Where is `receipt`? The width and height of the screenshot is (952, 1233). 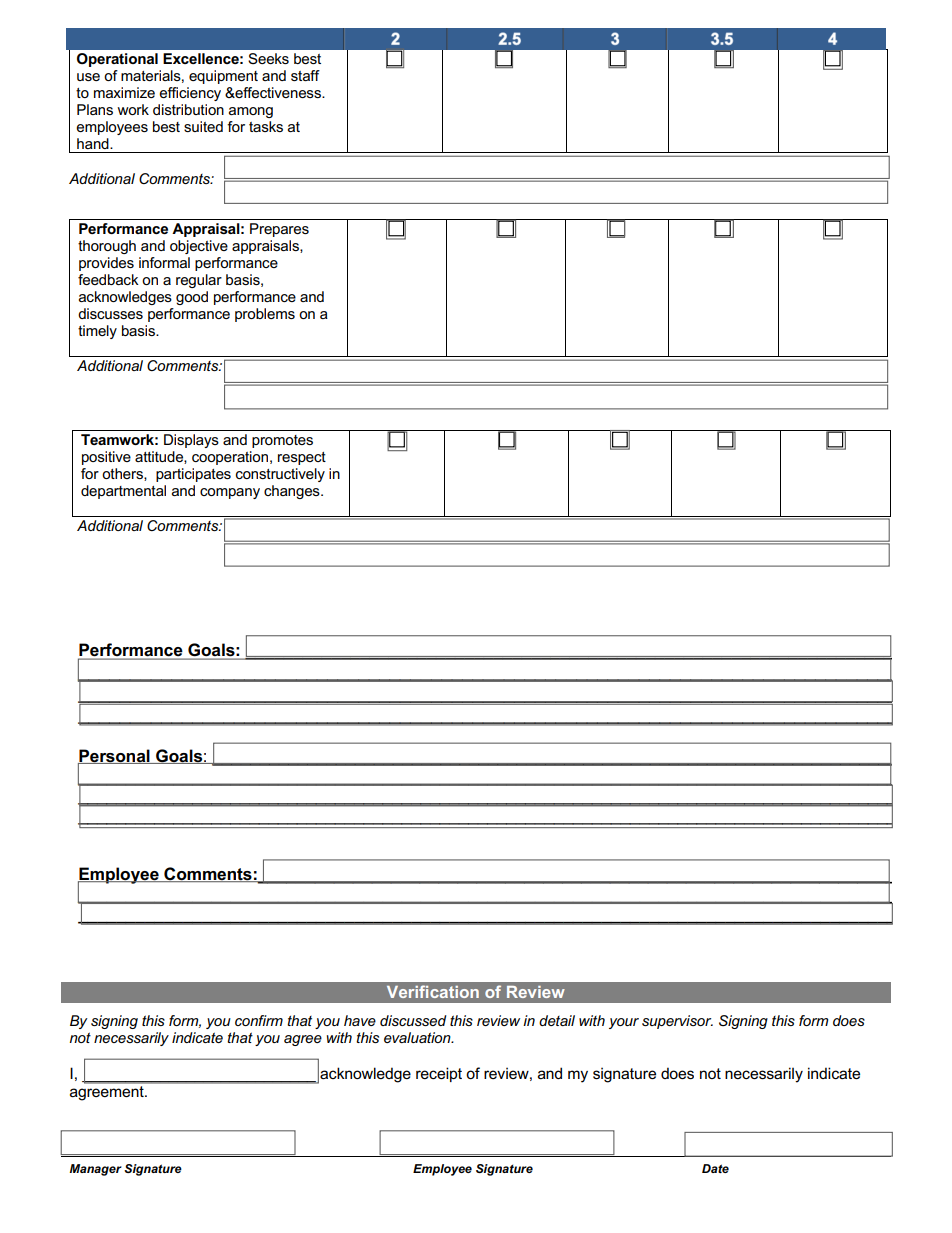
receipt is located at coordinates (439, 1074).
